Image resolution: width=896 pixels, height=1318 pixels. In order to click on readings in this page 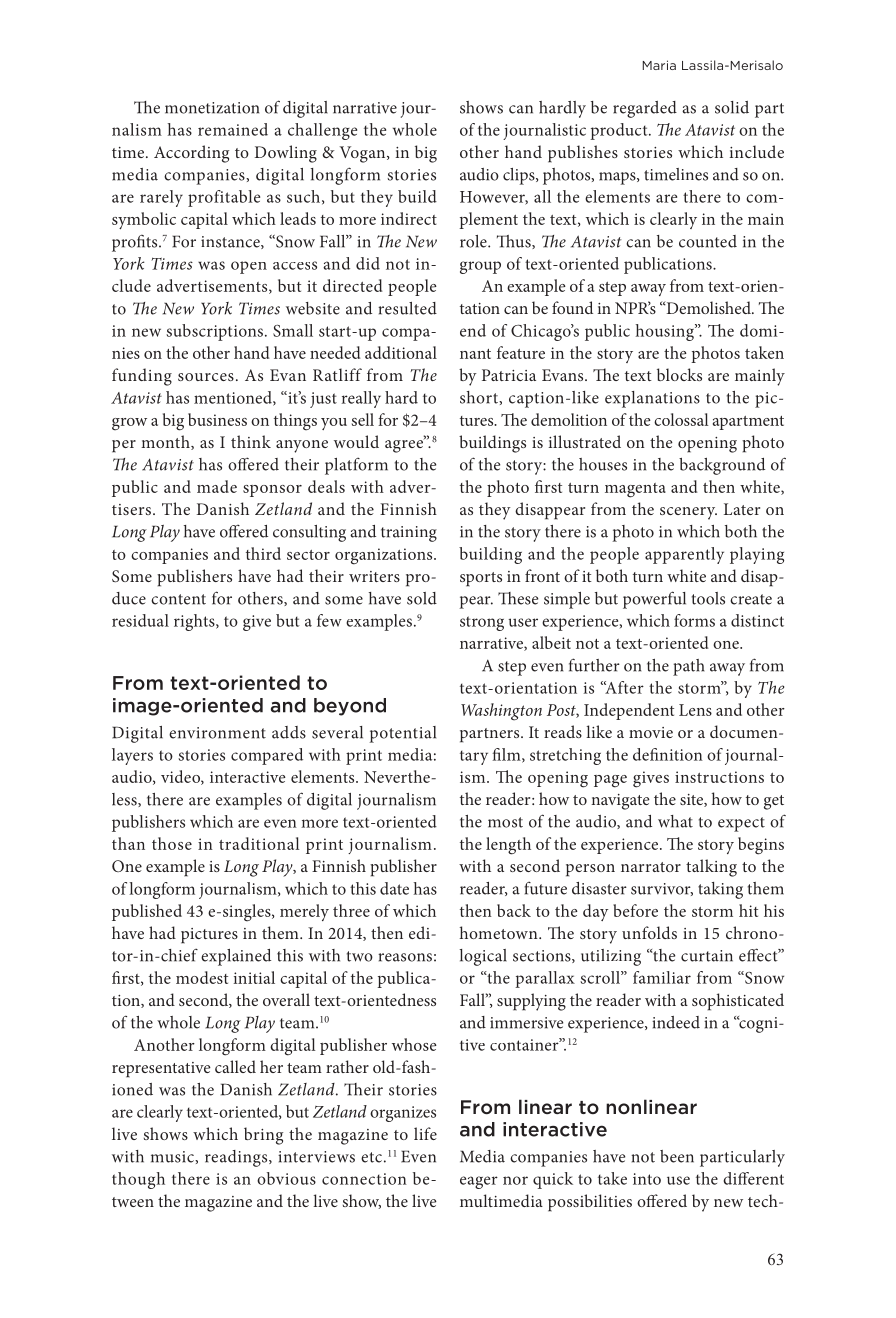, I will do `click(237, 1158)`.
